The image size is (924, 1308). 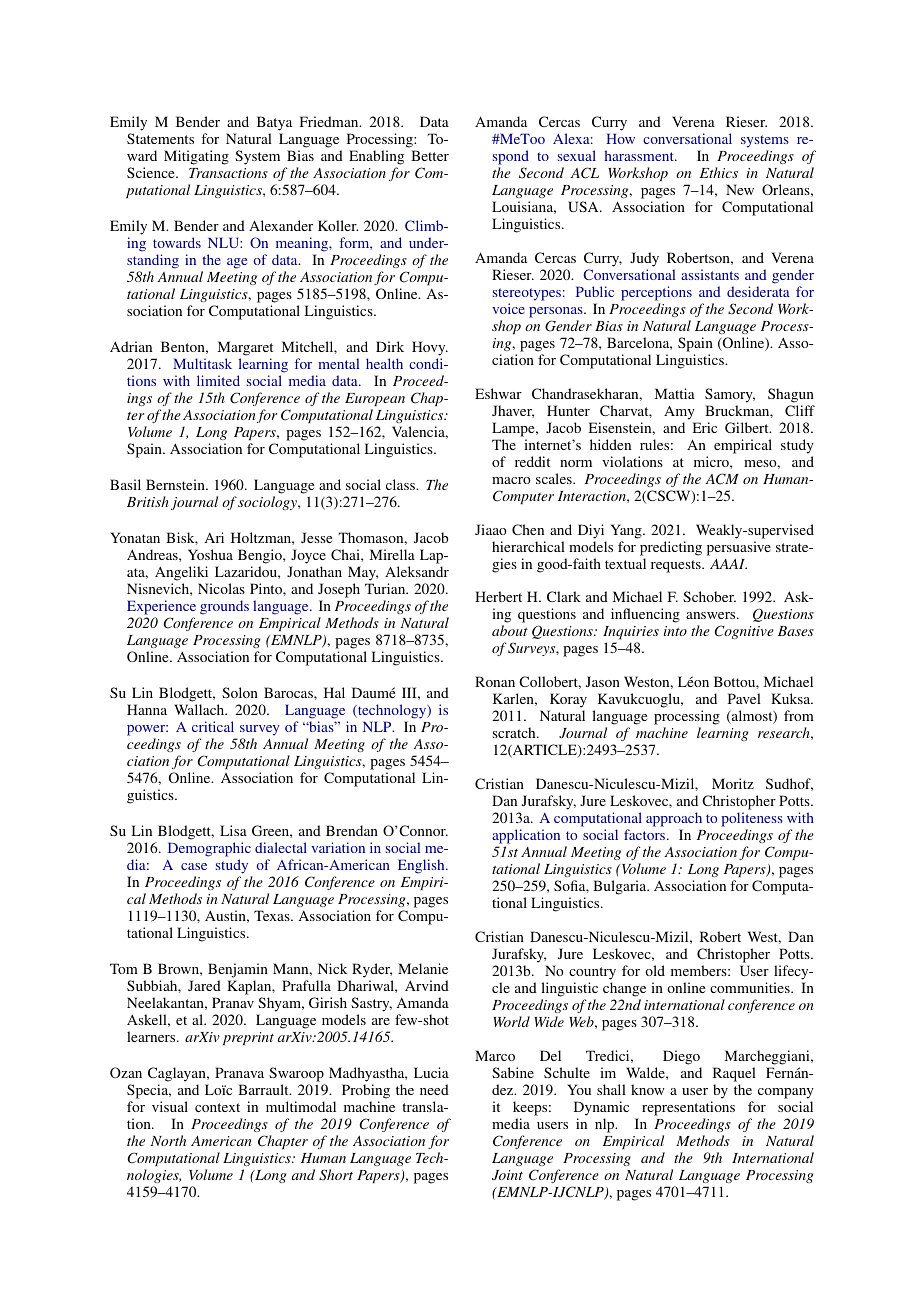 What do you see at coordinates (168, 1140) in the screenshot?
I see `North` at bounding box center [168, 1140].
